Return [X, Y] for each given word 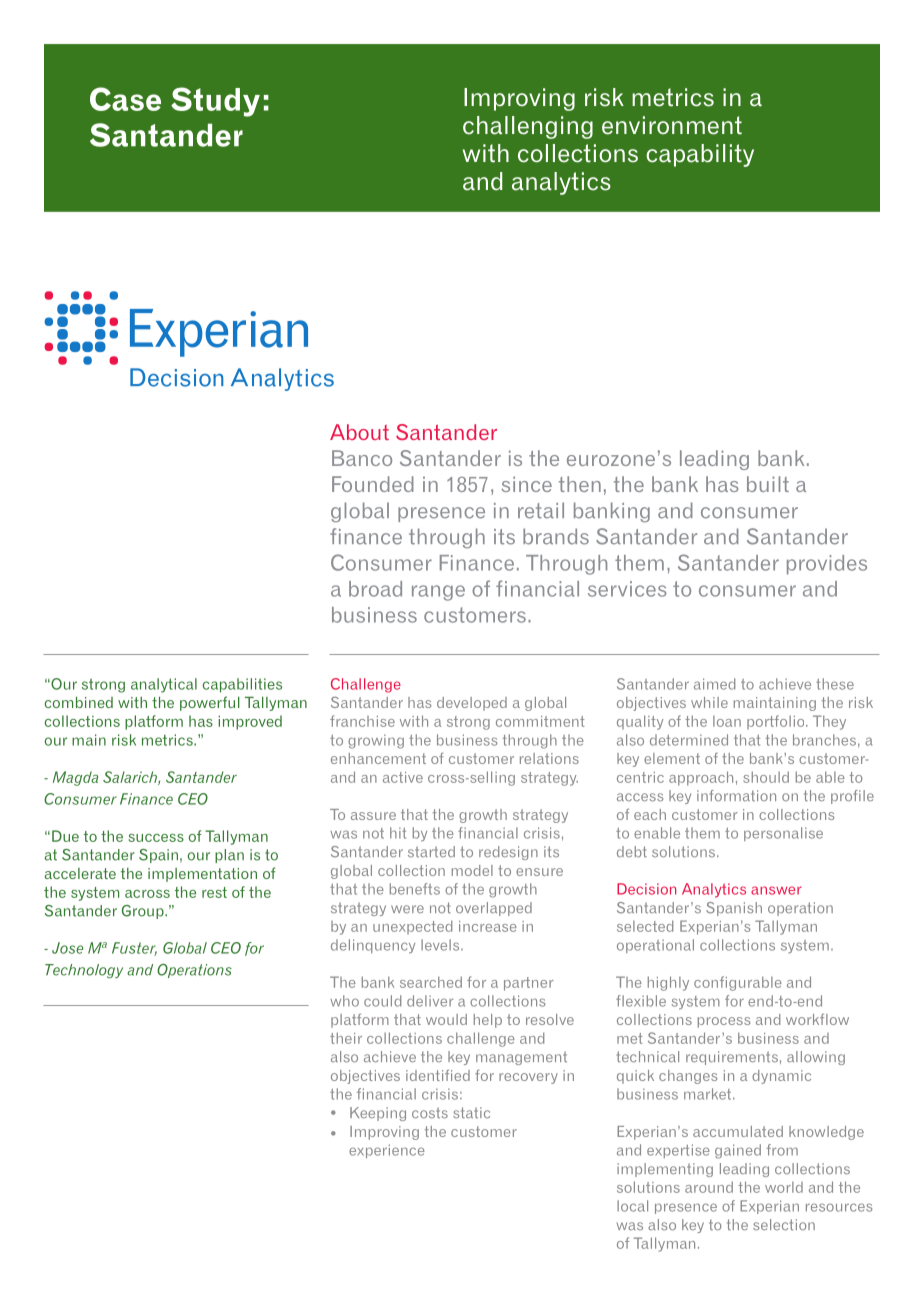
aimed [714, 684]
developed [472, 704]
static [471, 1113]
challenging [528, 127]
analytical [164, 685]
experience [387, 1151]
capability [700, 155]
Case [125, 99]
